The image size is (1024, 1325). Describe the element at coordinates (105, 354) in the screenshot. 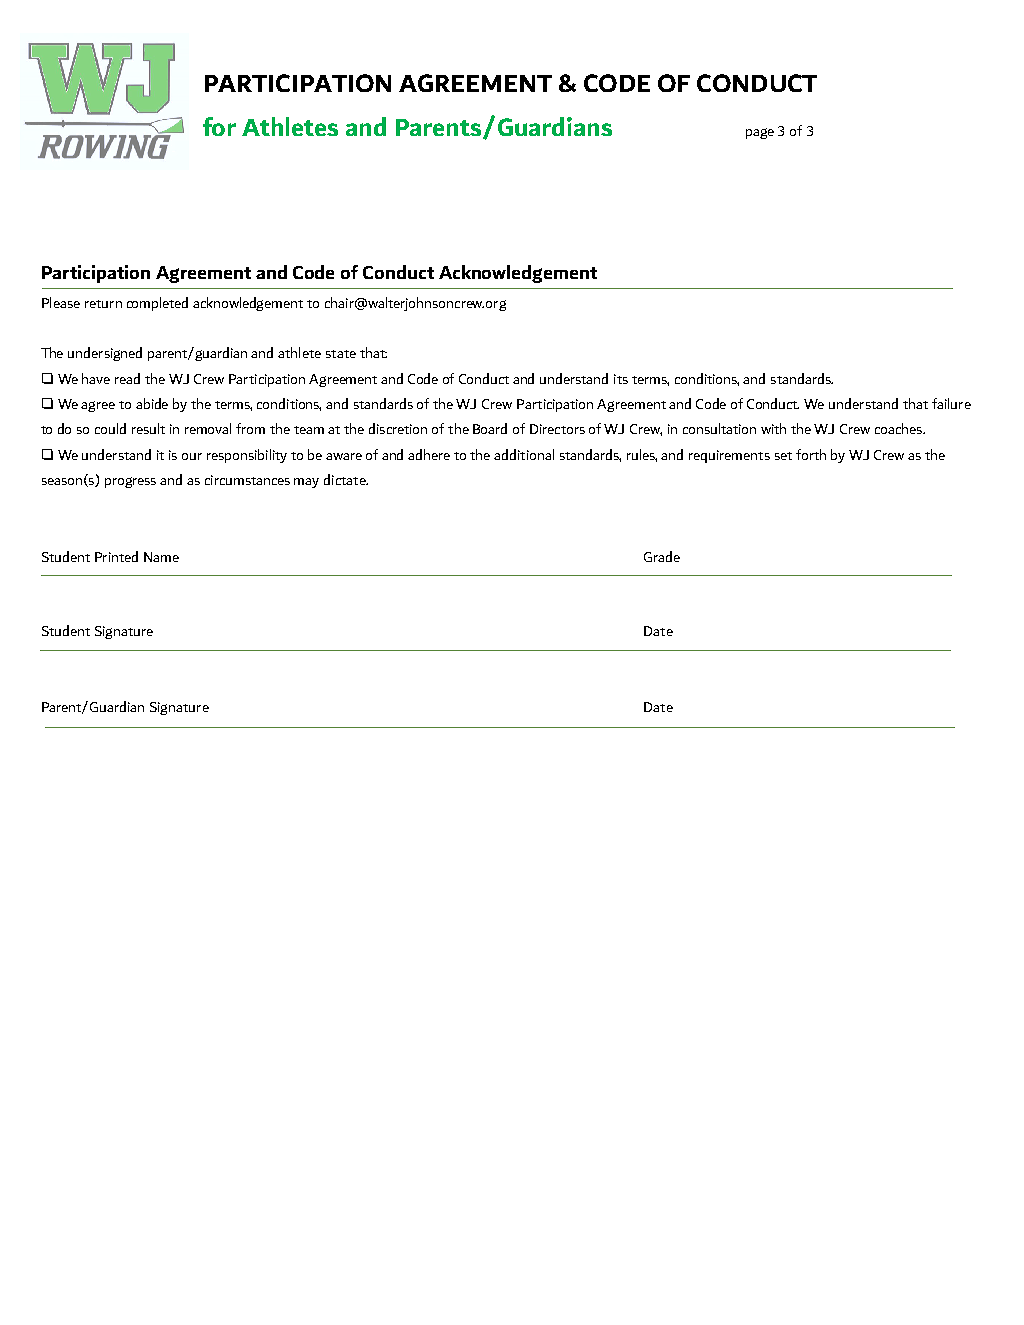

I see `undersigned` at that location.
